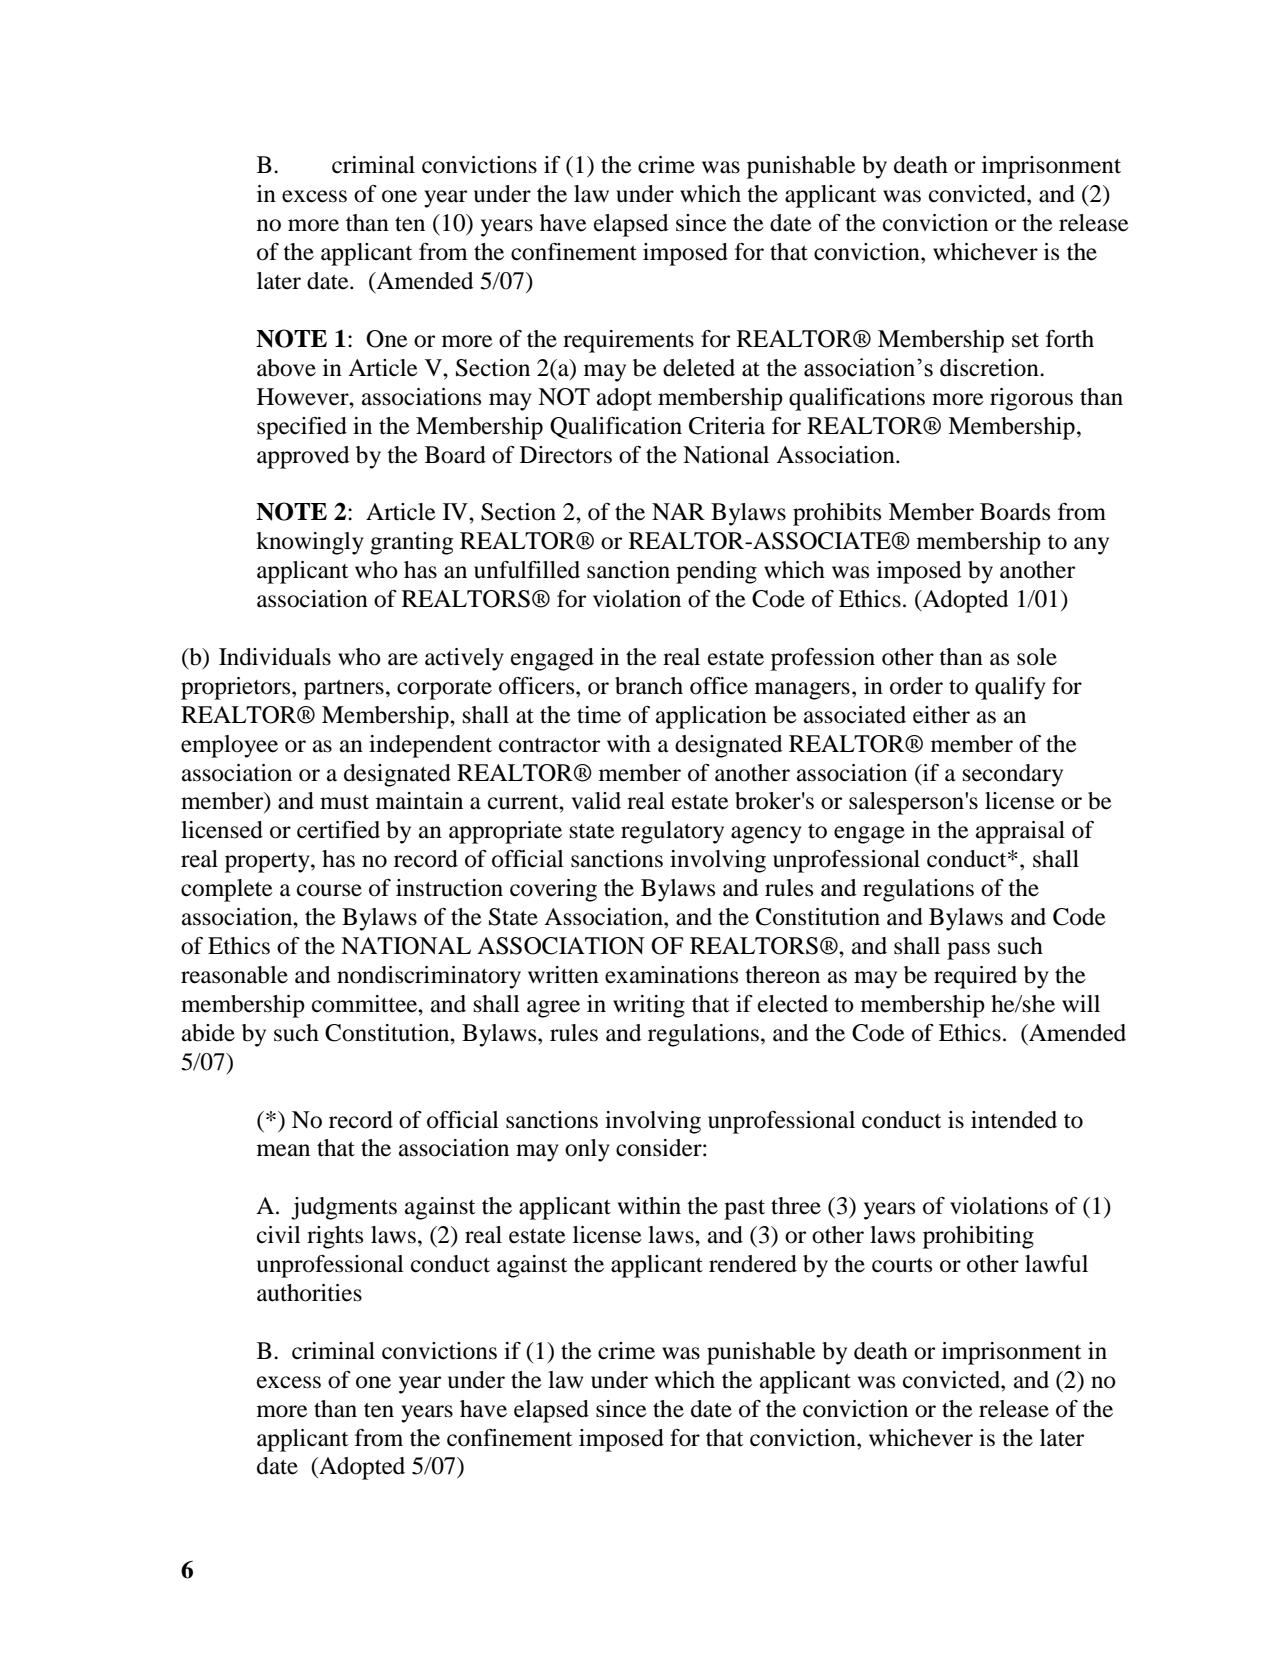 This screenshot has width=1282, height=1659. What do you see at coordinates (286, 368) in the screenshot?
I see `above` at bounding box center [286, 368].
